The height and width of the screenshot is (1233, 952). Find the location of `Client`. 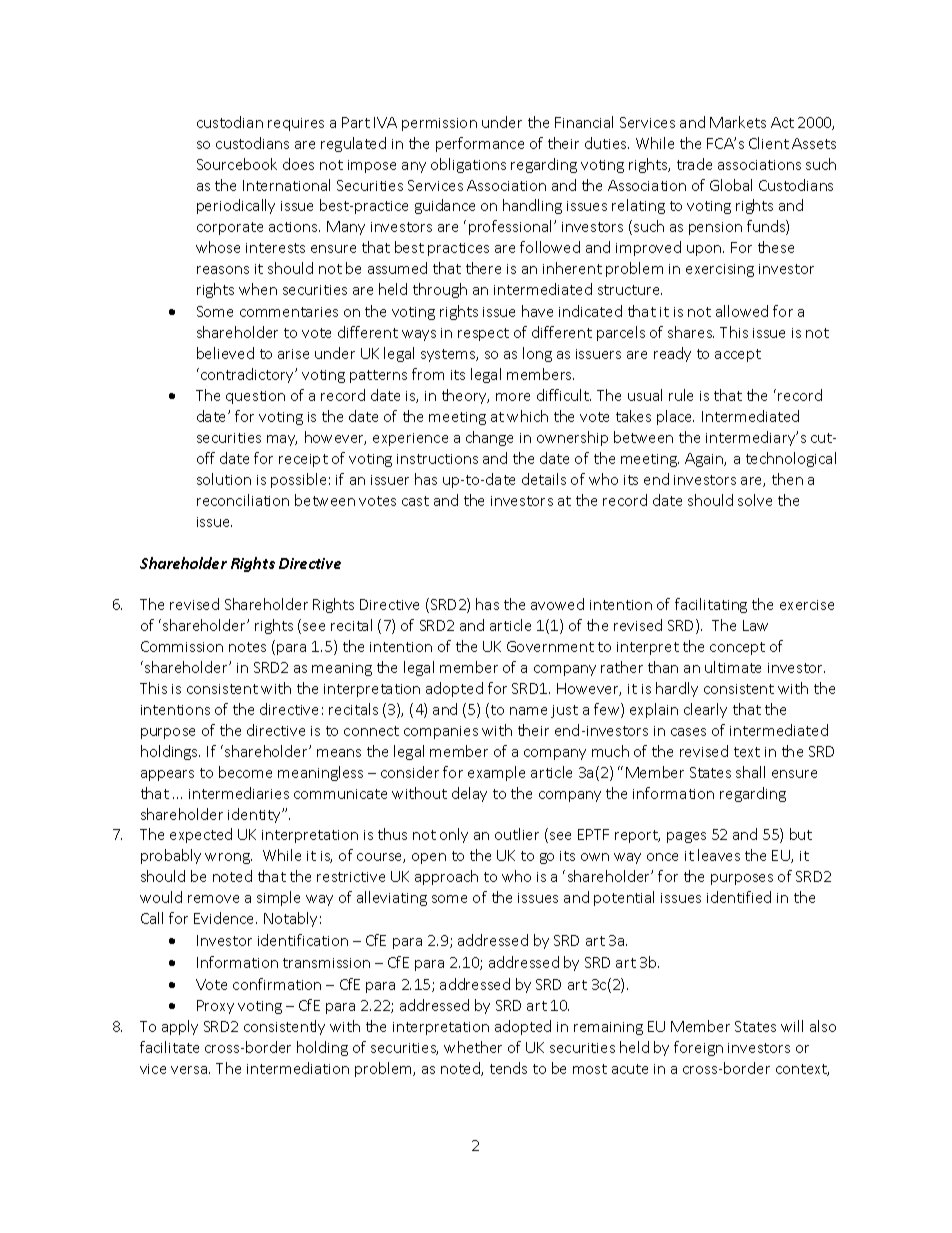

Client is located at coordinates (769, 143).
